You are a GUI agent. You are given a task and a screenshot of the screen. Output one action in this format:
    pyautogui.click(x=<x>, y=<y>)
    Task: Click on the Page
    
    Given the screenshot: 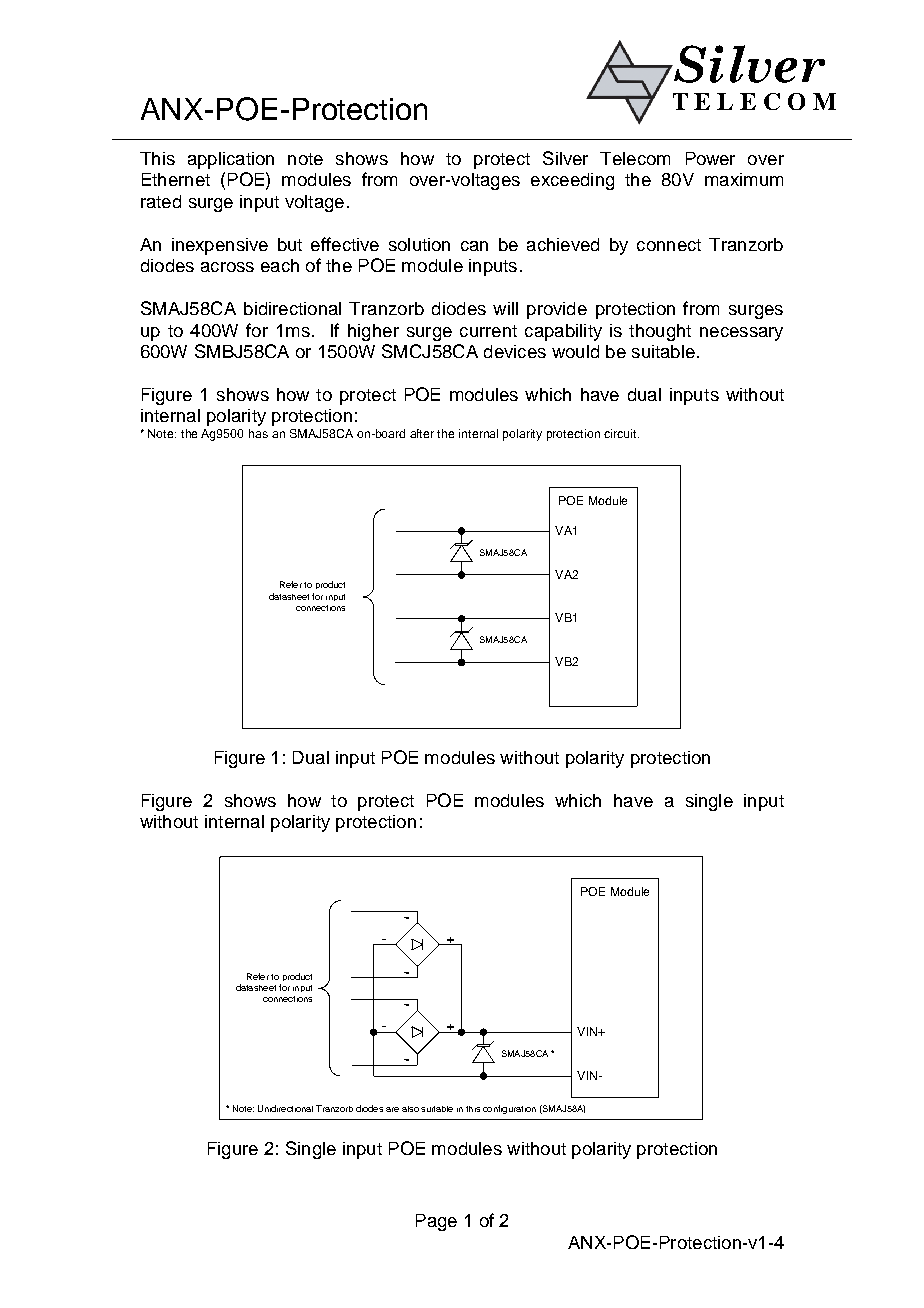 What is the action you would take?
    pyautogui.click(x=436, y=1222)
